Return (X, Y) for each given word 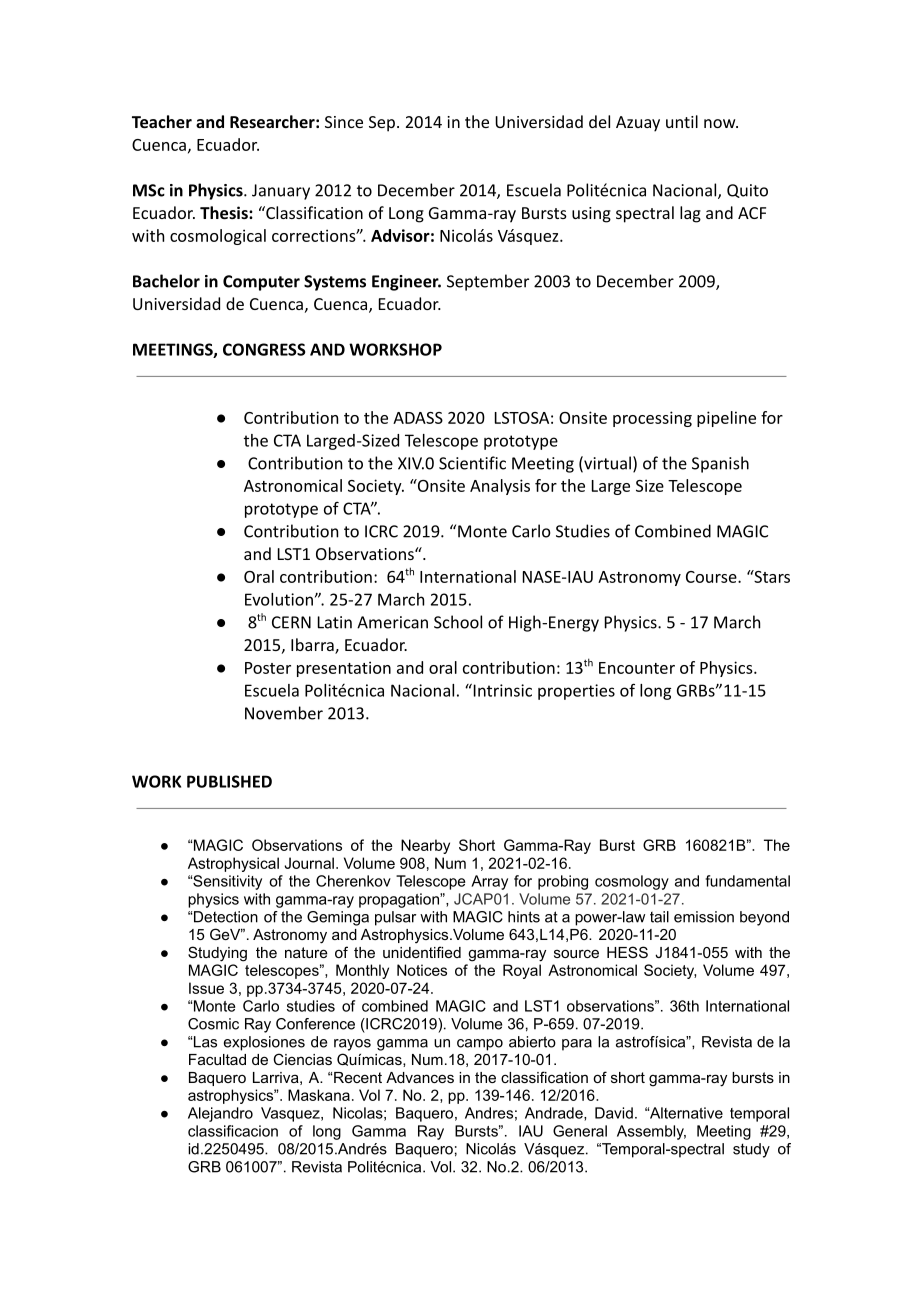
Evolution (279, 599)
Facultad (217, 1059)
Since (344, 122)
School (458, 622)
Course (712, 577)
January (281, 192)
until (682, 121)
